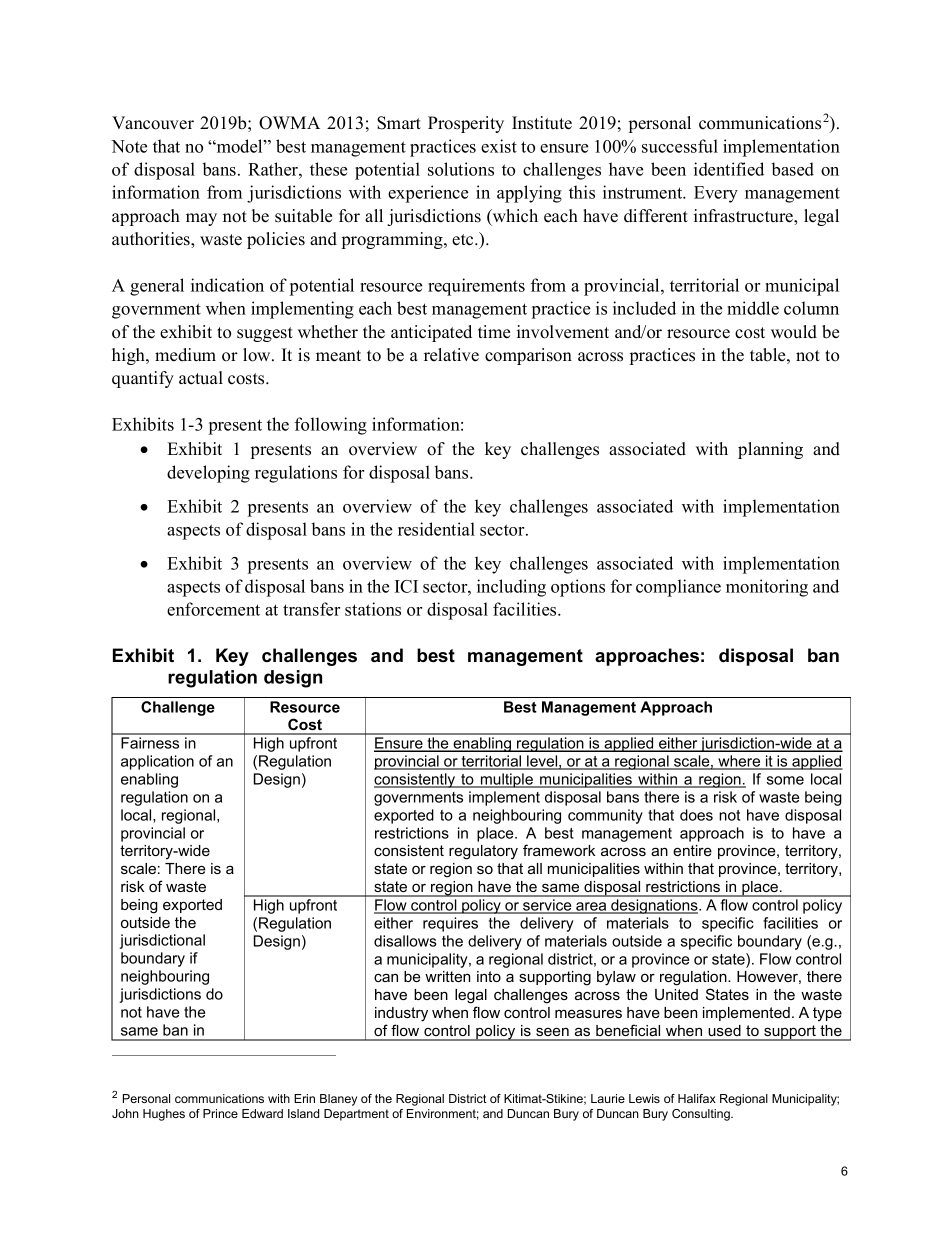  What do you see at coordinates (157, 762) in the document?
I see `application` at bounding box center [157, 762].
